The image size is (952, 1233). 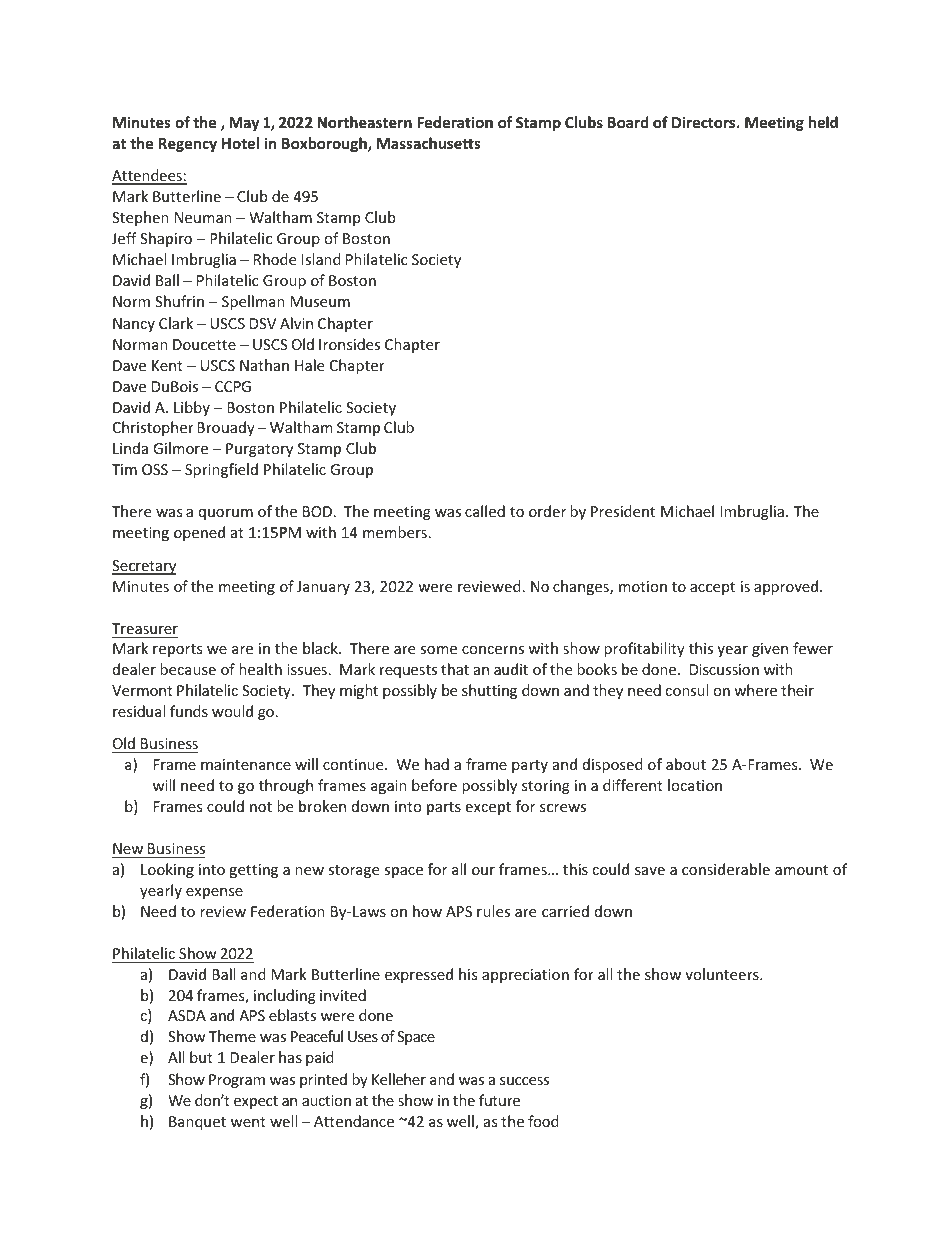 I want to click on Regency, so click(x=188, y=145).
